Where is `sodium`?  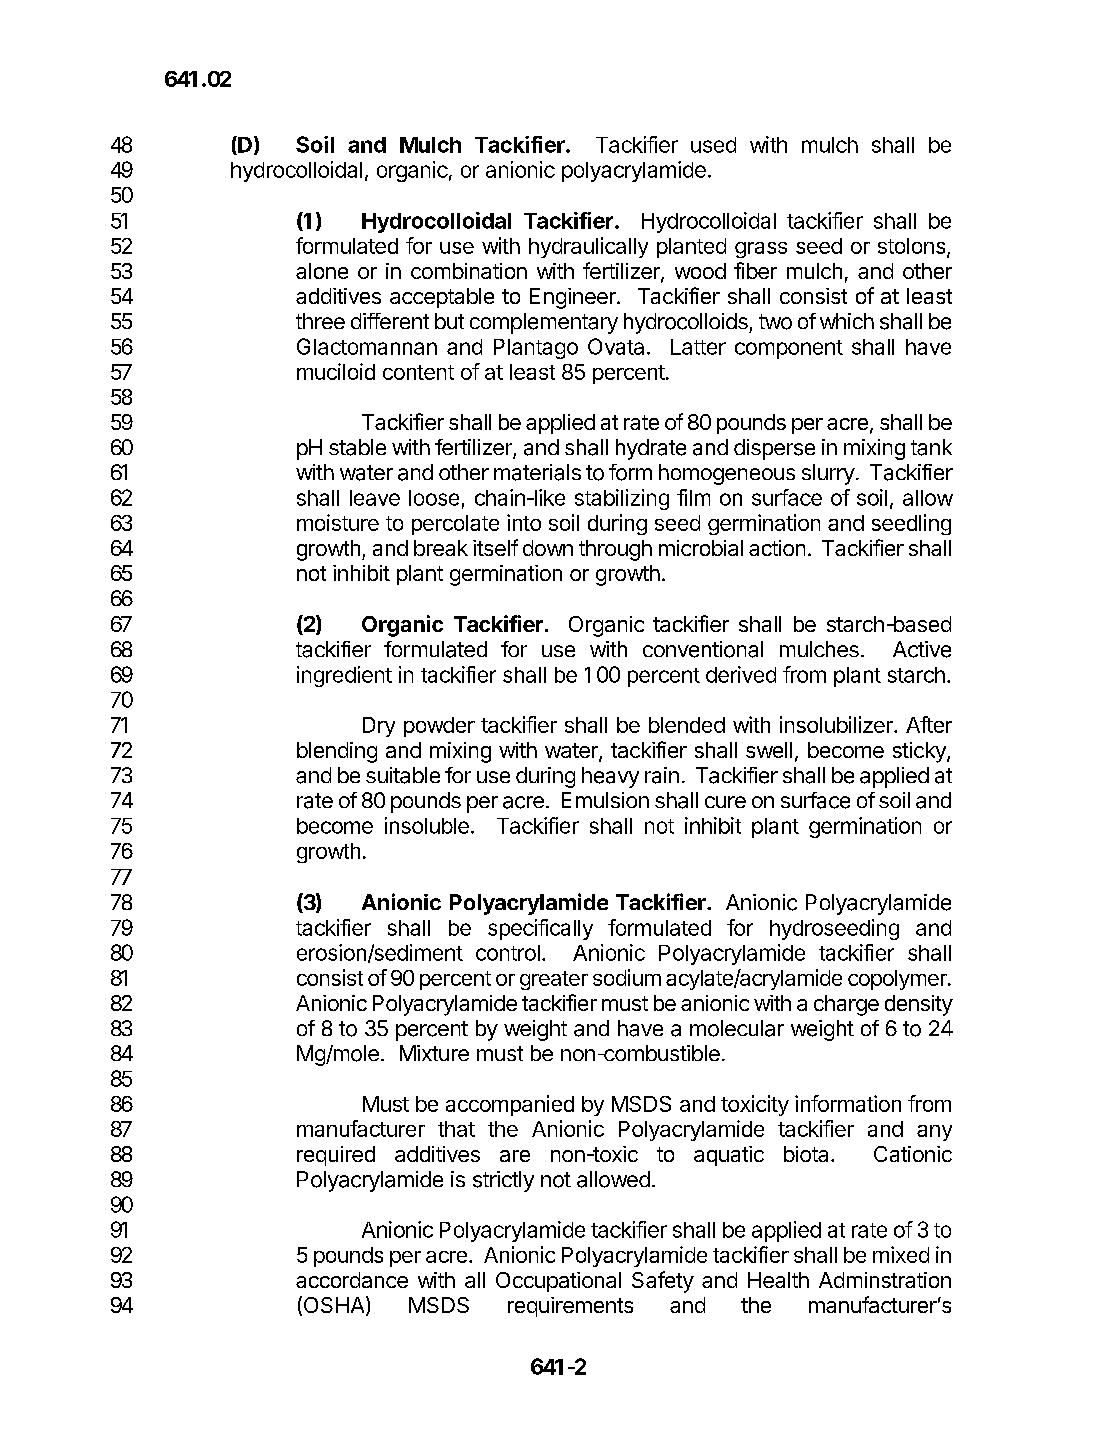
sodium is located at coordinates (627, 977).
